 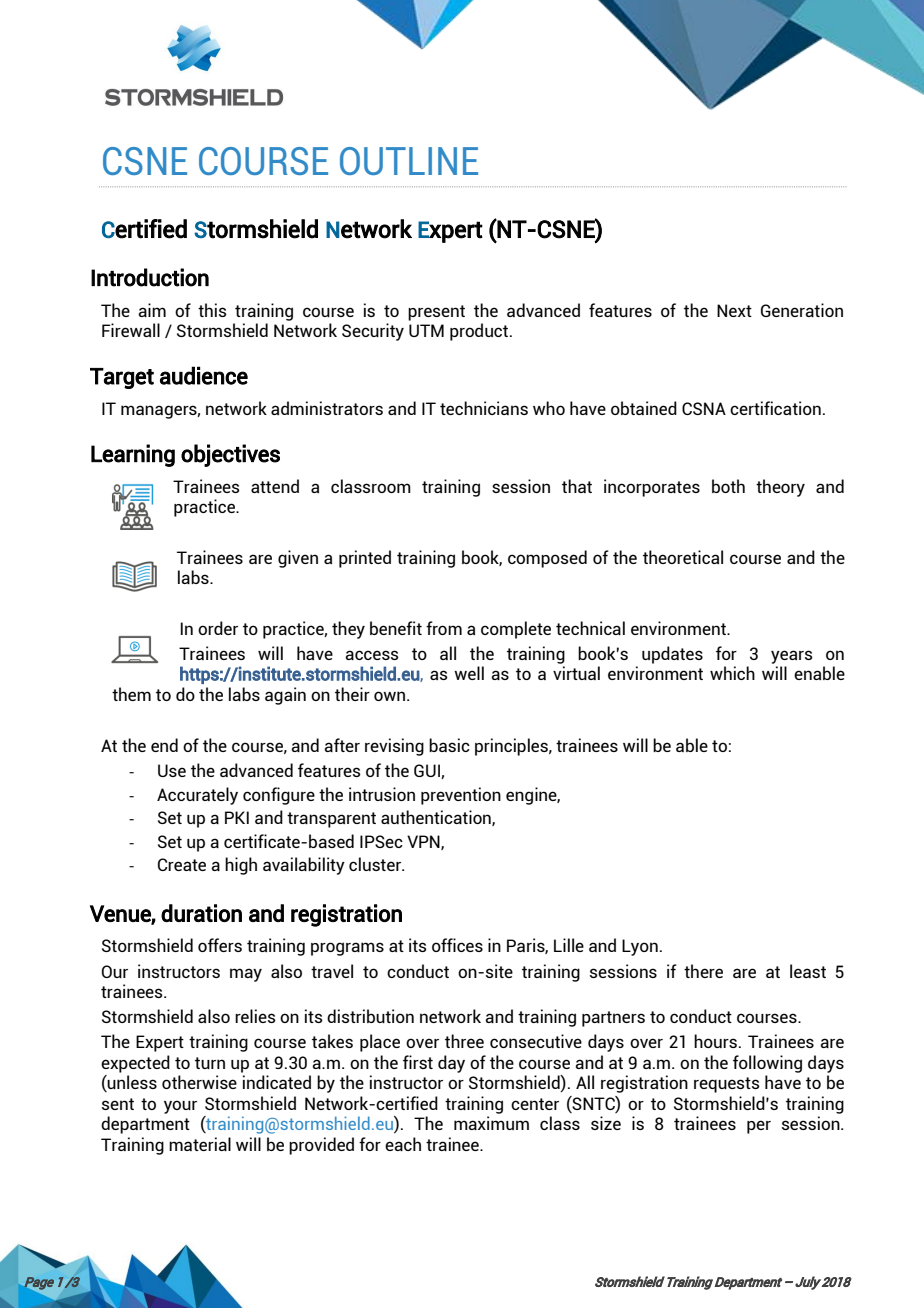 What do you see at coordinates (547, 559) in the document?
I see `composed` at bounding box center [547, 559].
